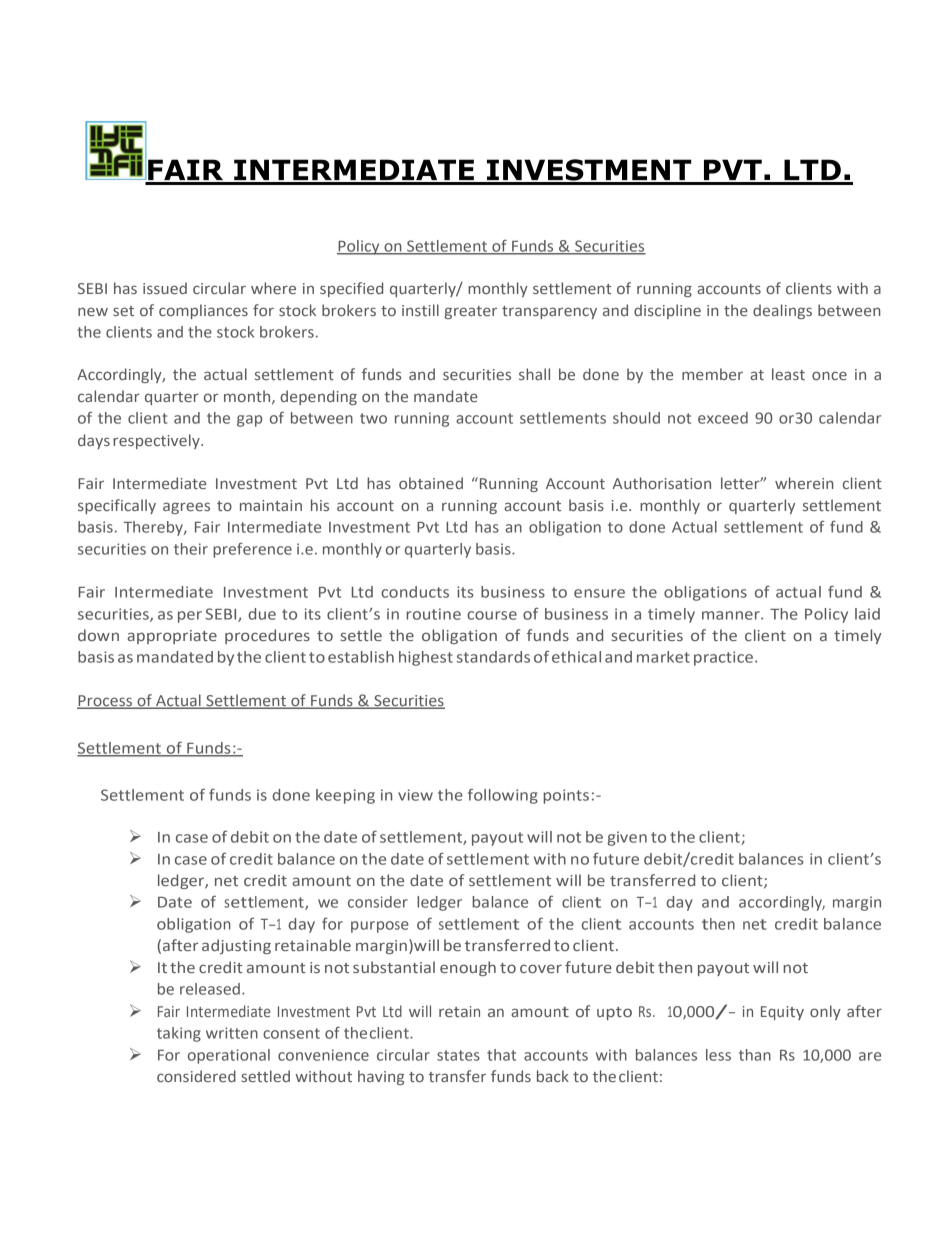  I want to click on agrees, so click(186, 508).
